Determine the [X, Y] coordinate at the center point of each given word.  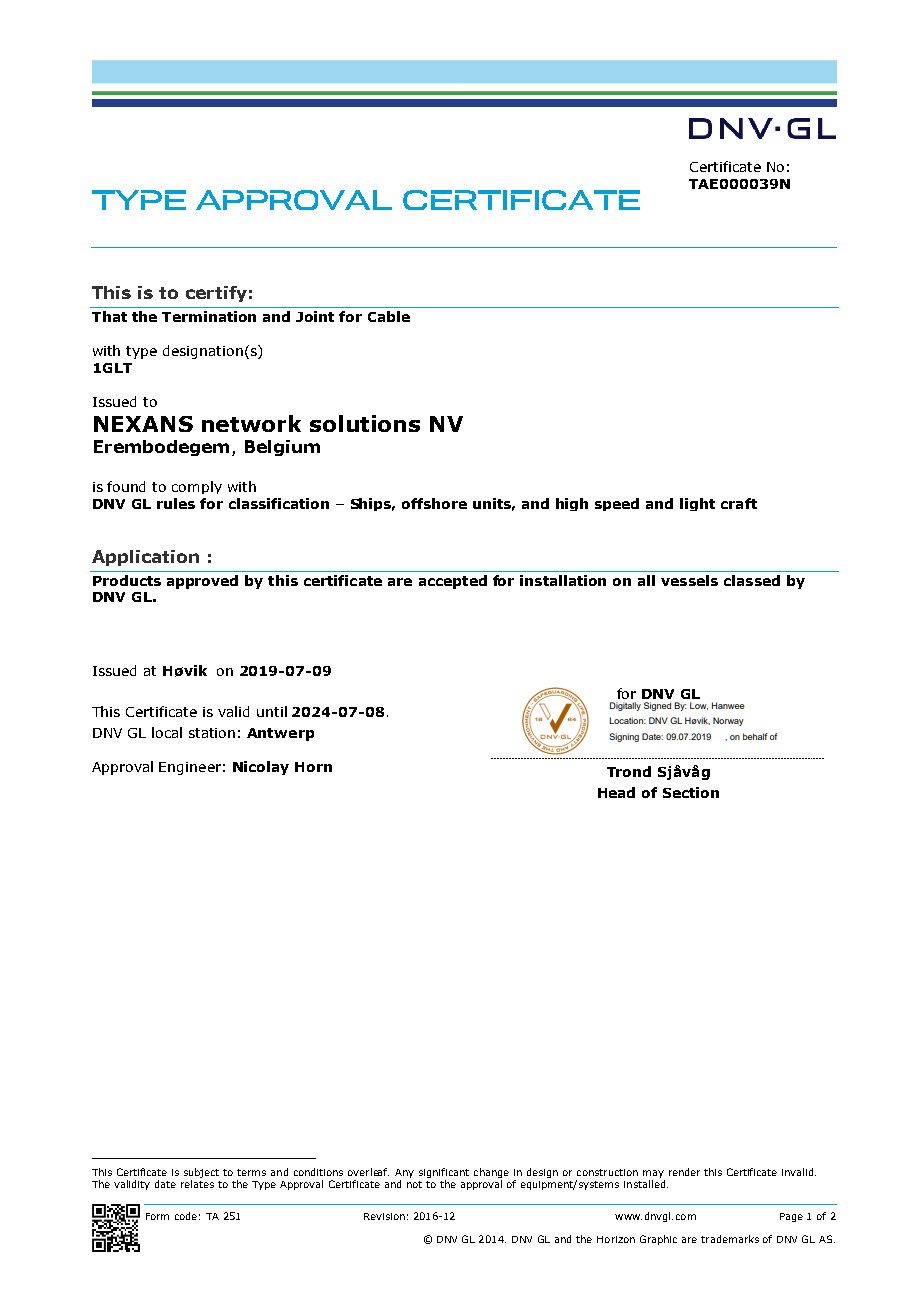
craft [739, 503]
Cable [389, 316]
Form [157, 1216]
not [414, 1184]
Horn [313, 767]
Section [691, 792]
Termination [209, 316]
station [212, 733]
